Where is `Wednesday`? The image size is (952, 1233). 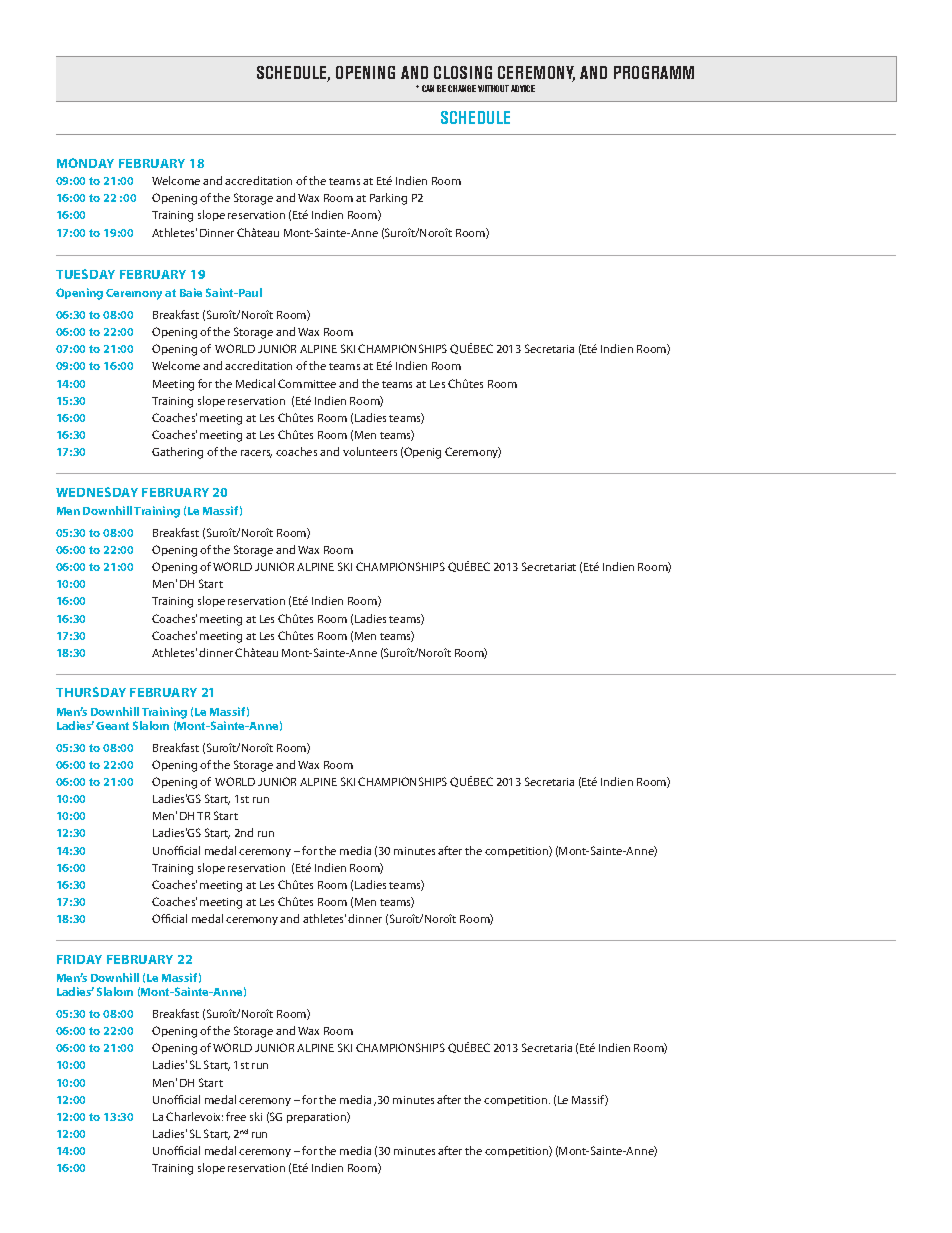
Wednesday is located at coordinates (97, 492).
